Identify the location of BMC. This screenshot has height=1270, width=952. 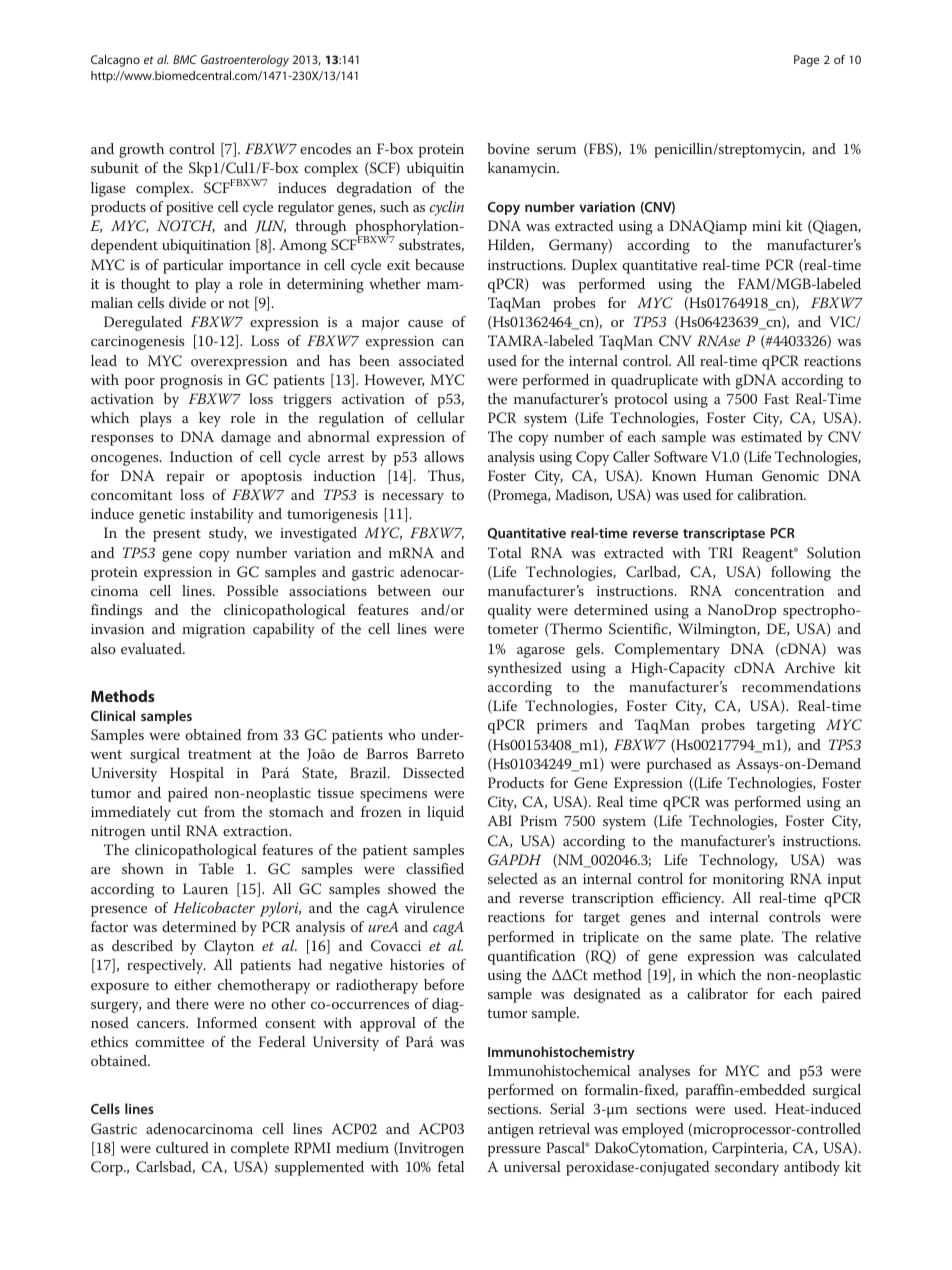
(185, 59).
